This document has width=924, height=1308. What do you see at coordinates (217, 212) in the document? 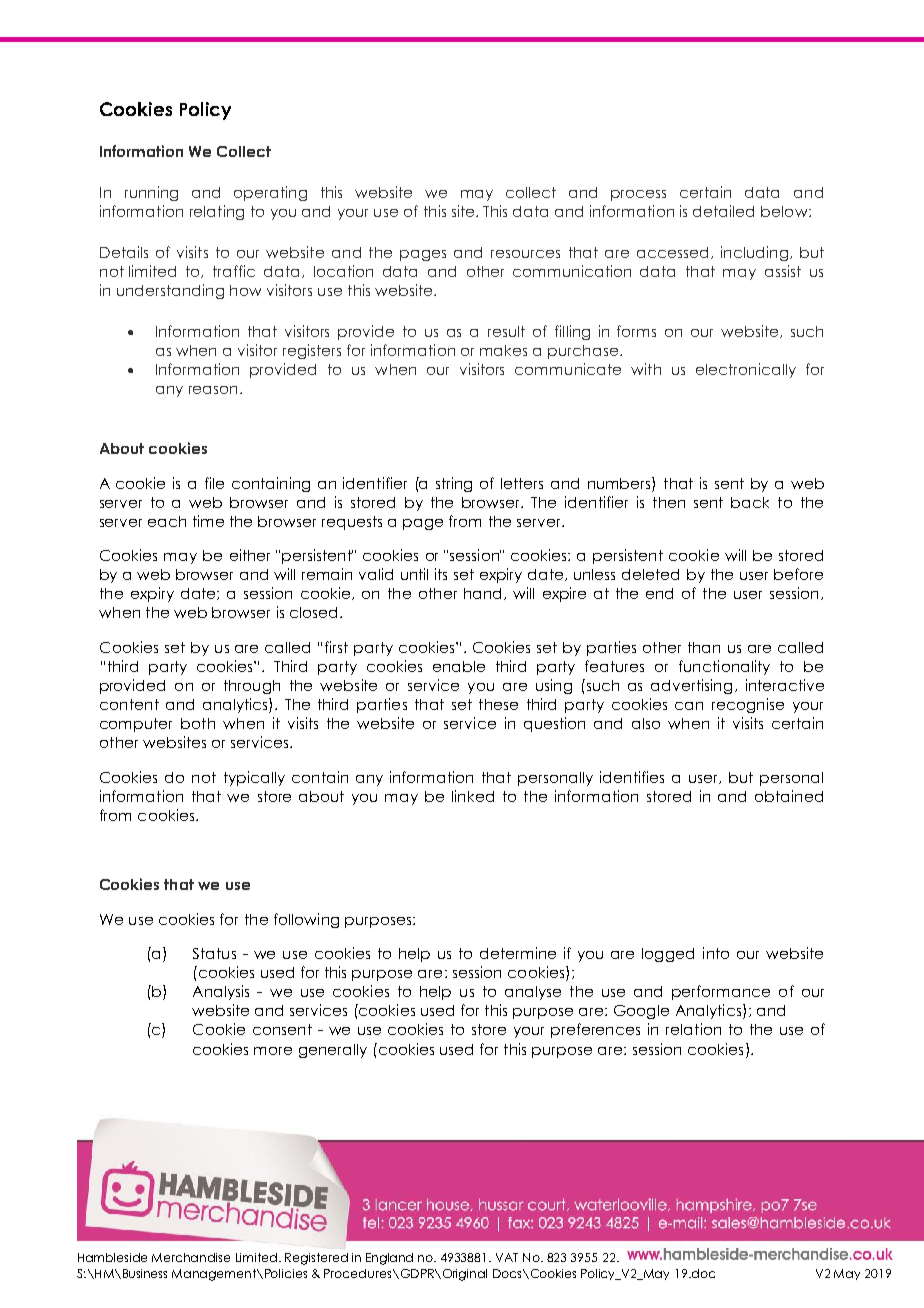
I see `relating` at bounding box center [217, 212].
